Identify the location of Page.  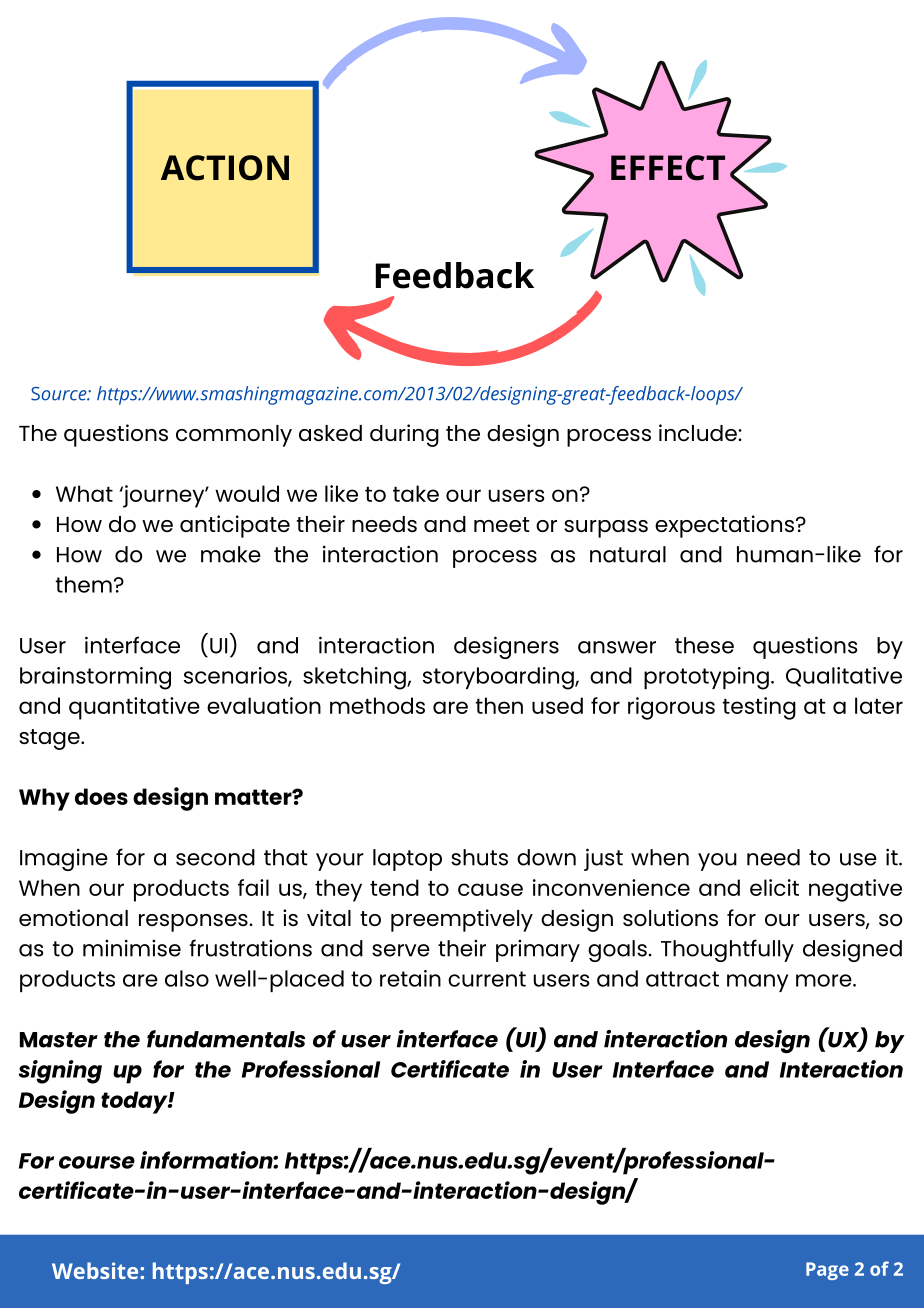
(827, 1271).
